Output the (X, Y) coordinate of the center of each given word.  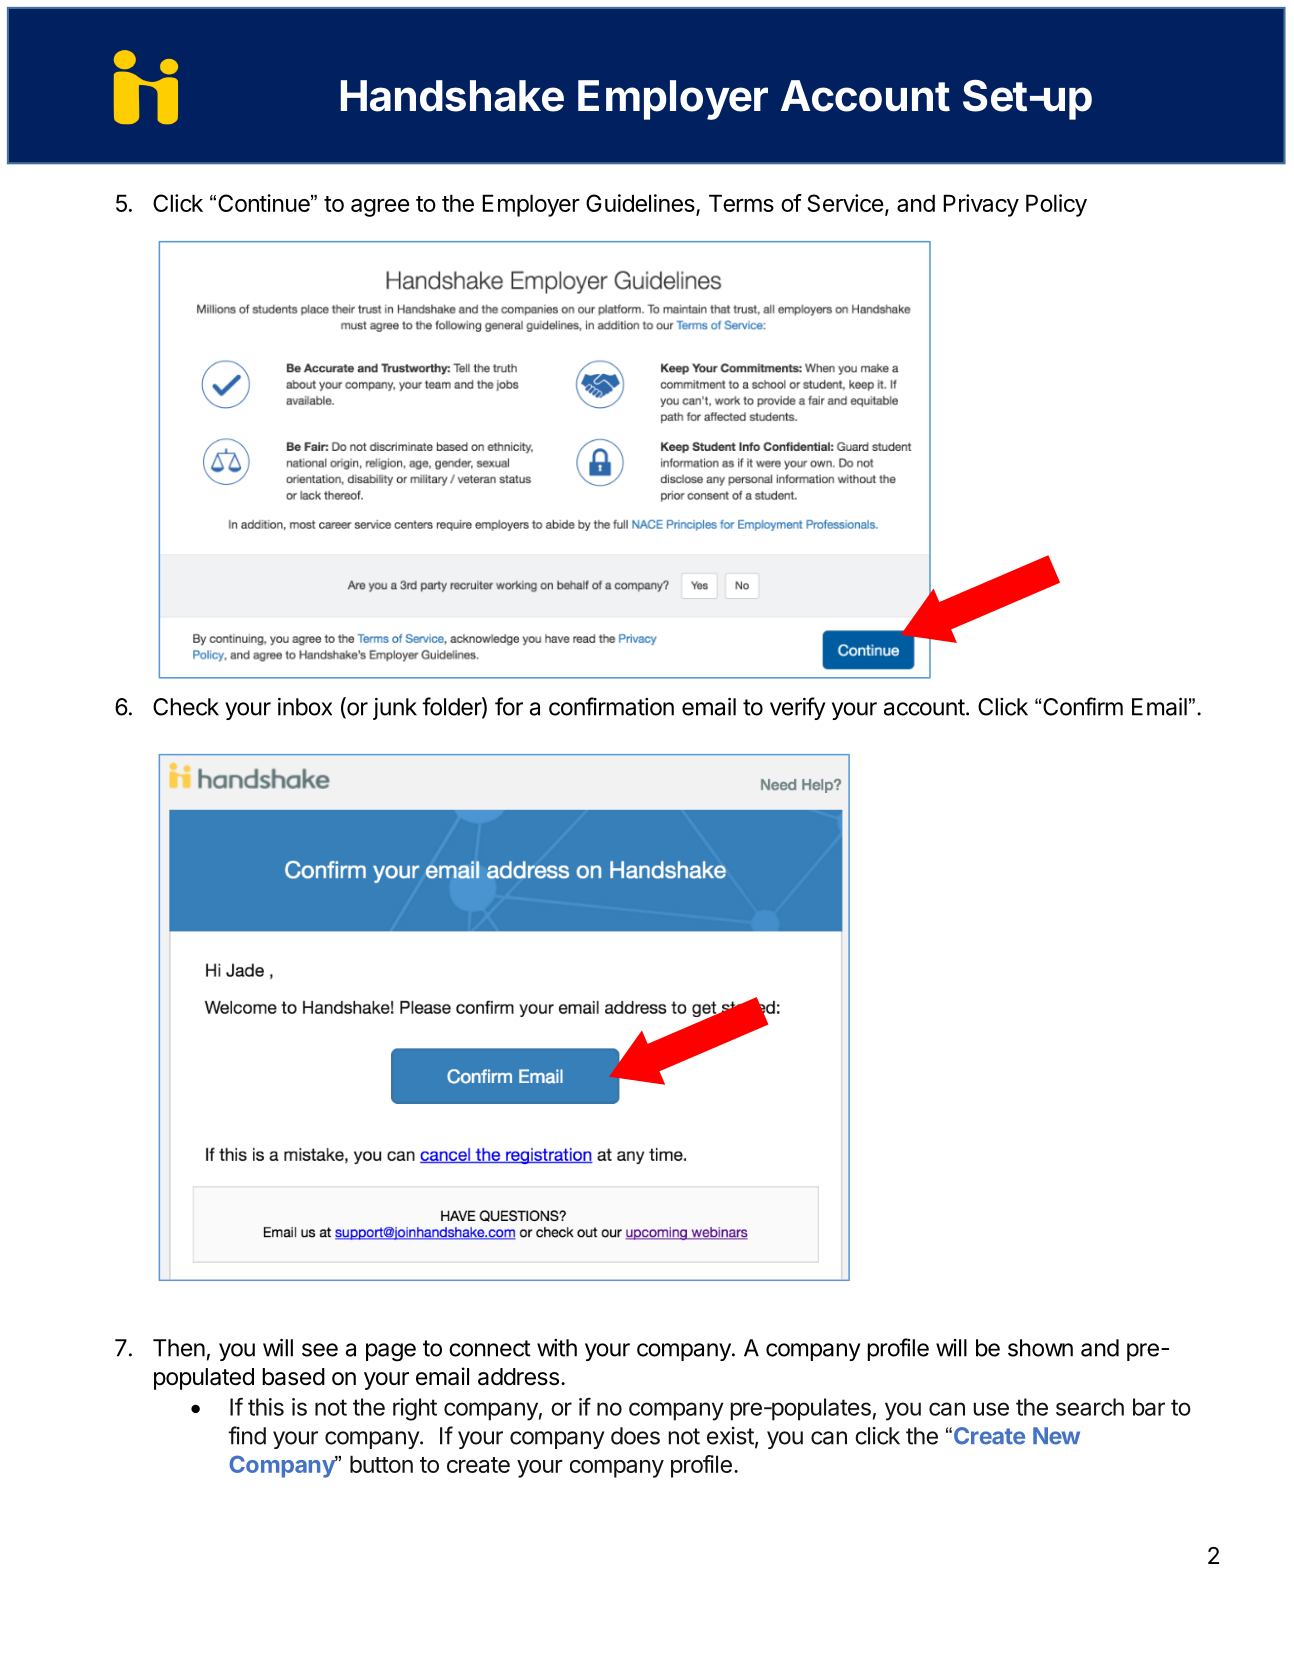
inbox (305, 707)
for (509, 706)
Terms (741, 203)
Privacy (981, 205)
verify (798, 708)
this (266, 1407)
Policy (1056, 205)
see (320, 1350)
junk (395, 709)
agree (380, 208)
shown (1040, 1348)
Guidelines (641, 204)
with (557, 1348)
